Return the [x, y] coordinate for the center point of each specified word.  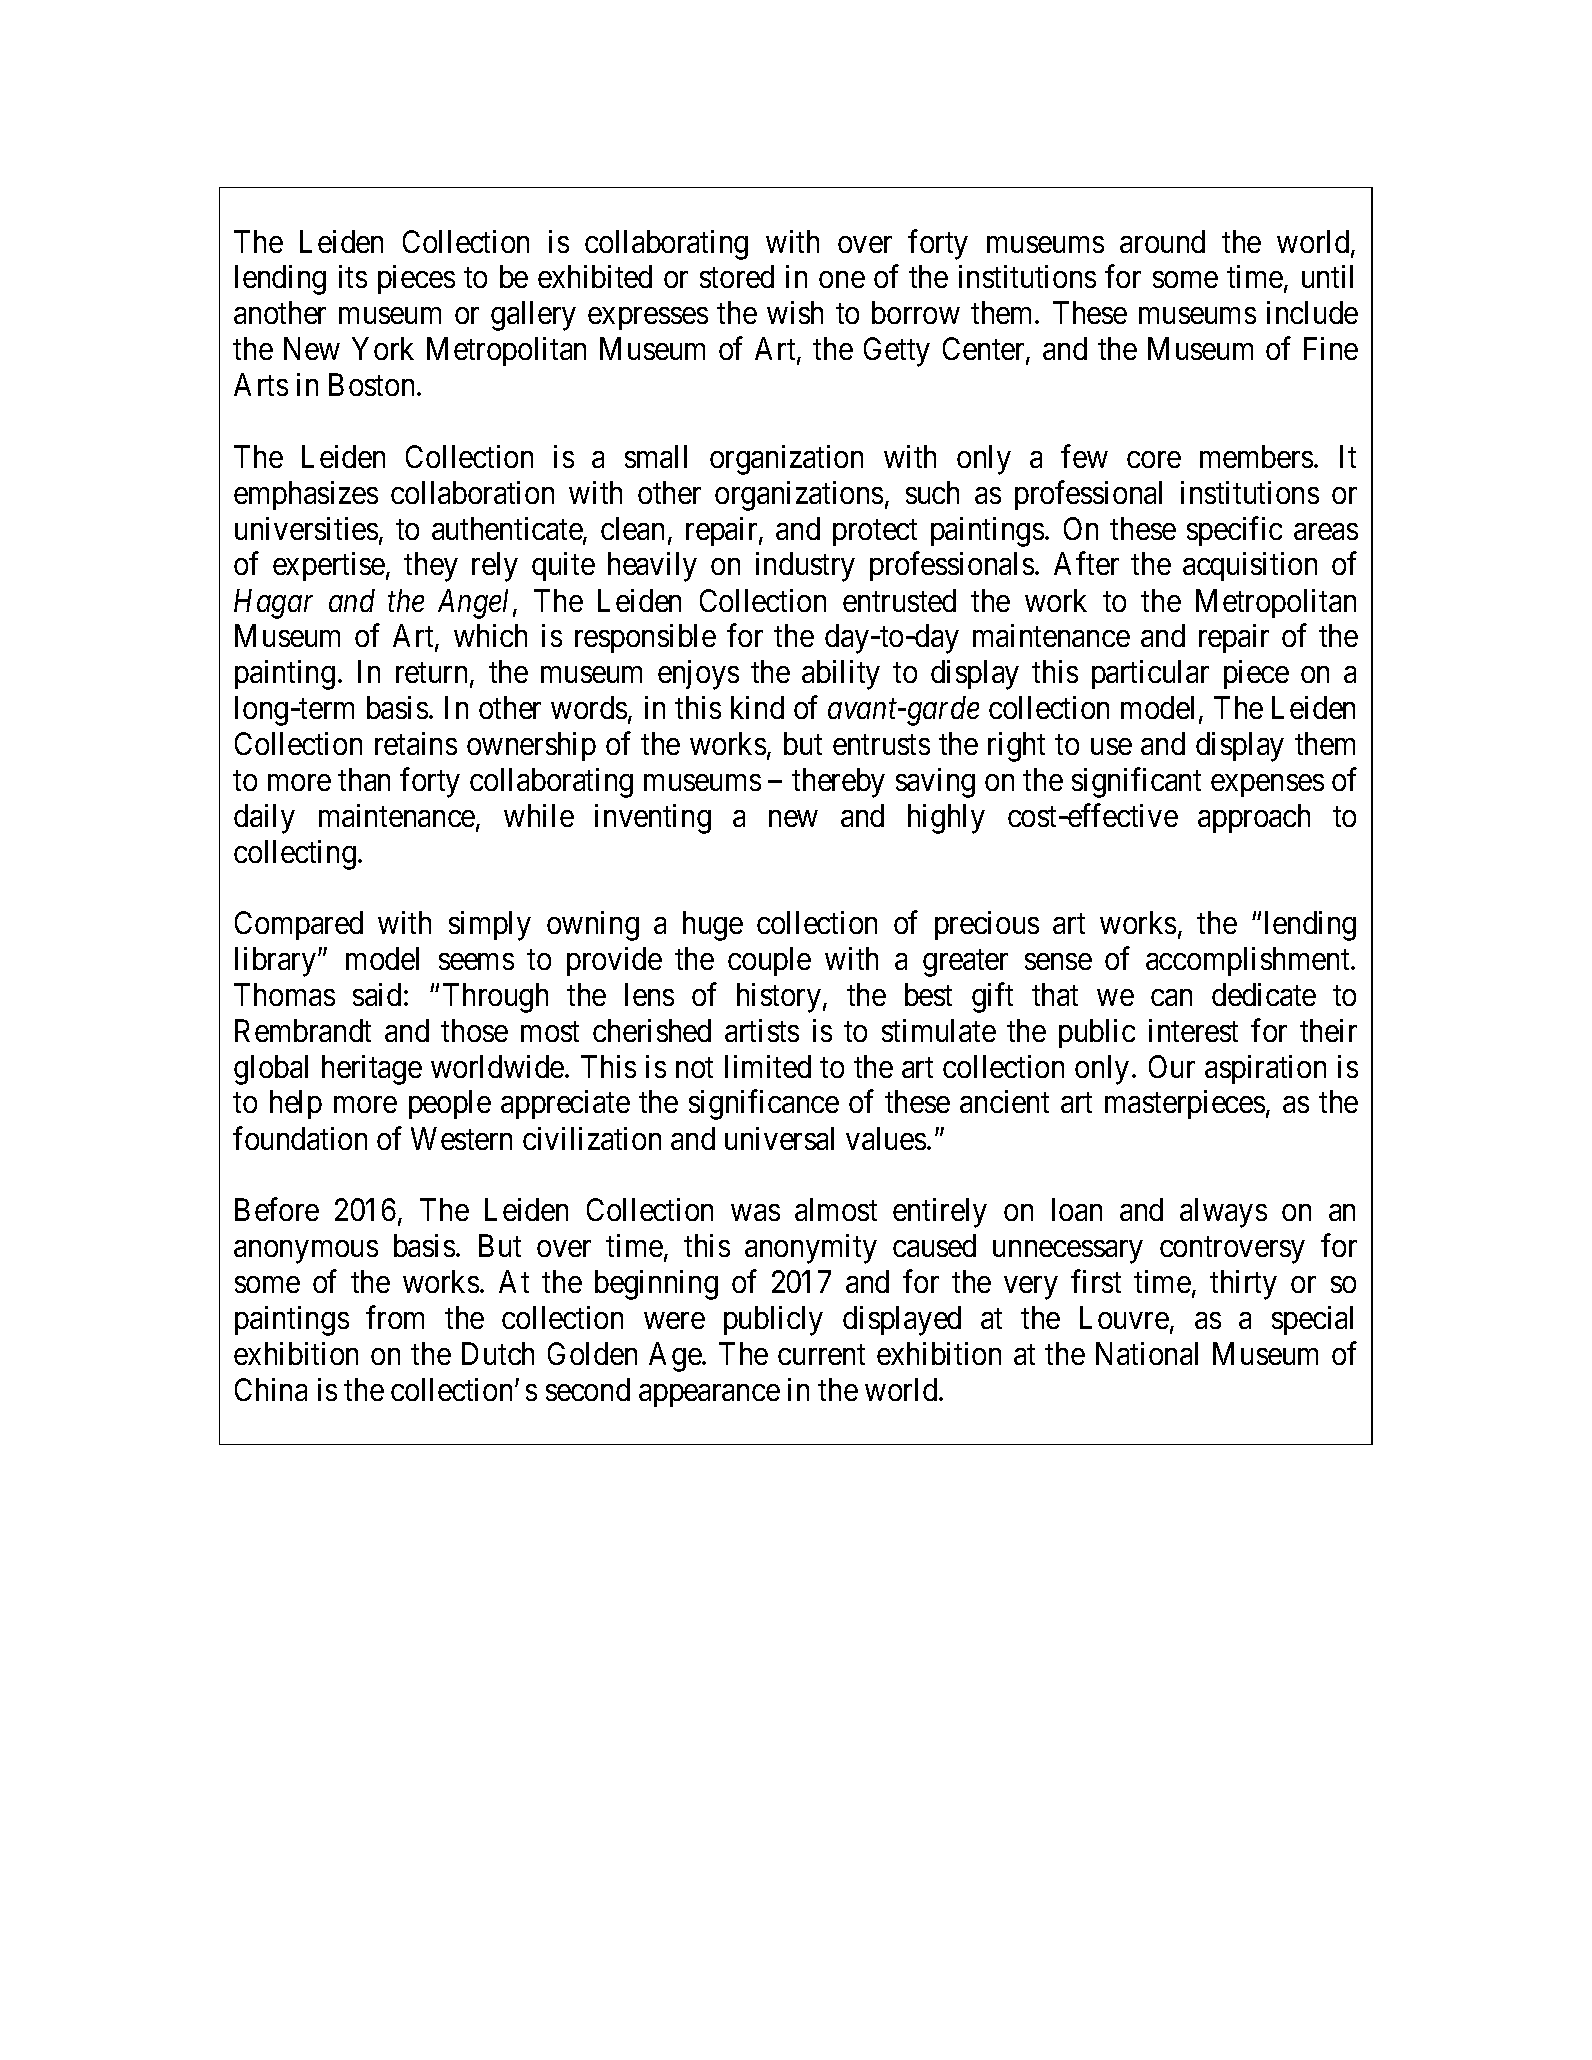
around [1162, 241]
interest [1193, 1030]
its [353, 276]
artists [762, 1030]
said [377, 994]
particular [1150, 674]
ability [841, 675]
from [395, 1317]
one [842, 280]
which [490, 635]
